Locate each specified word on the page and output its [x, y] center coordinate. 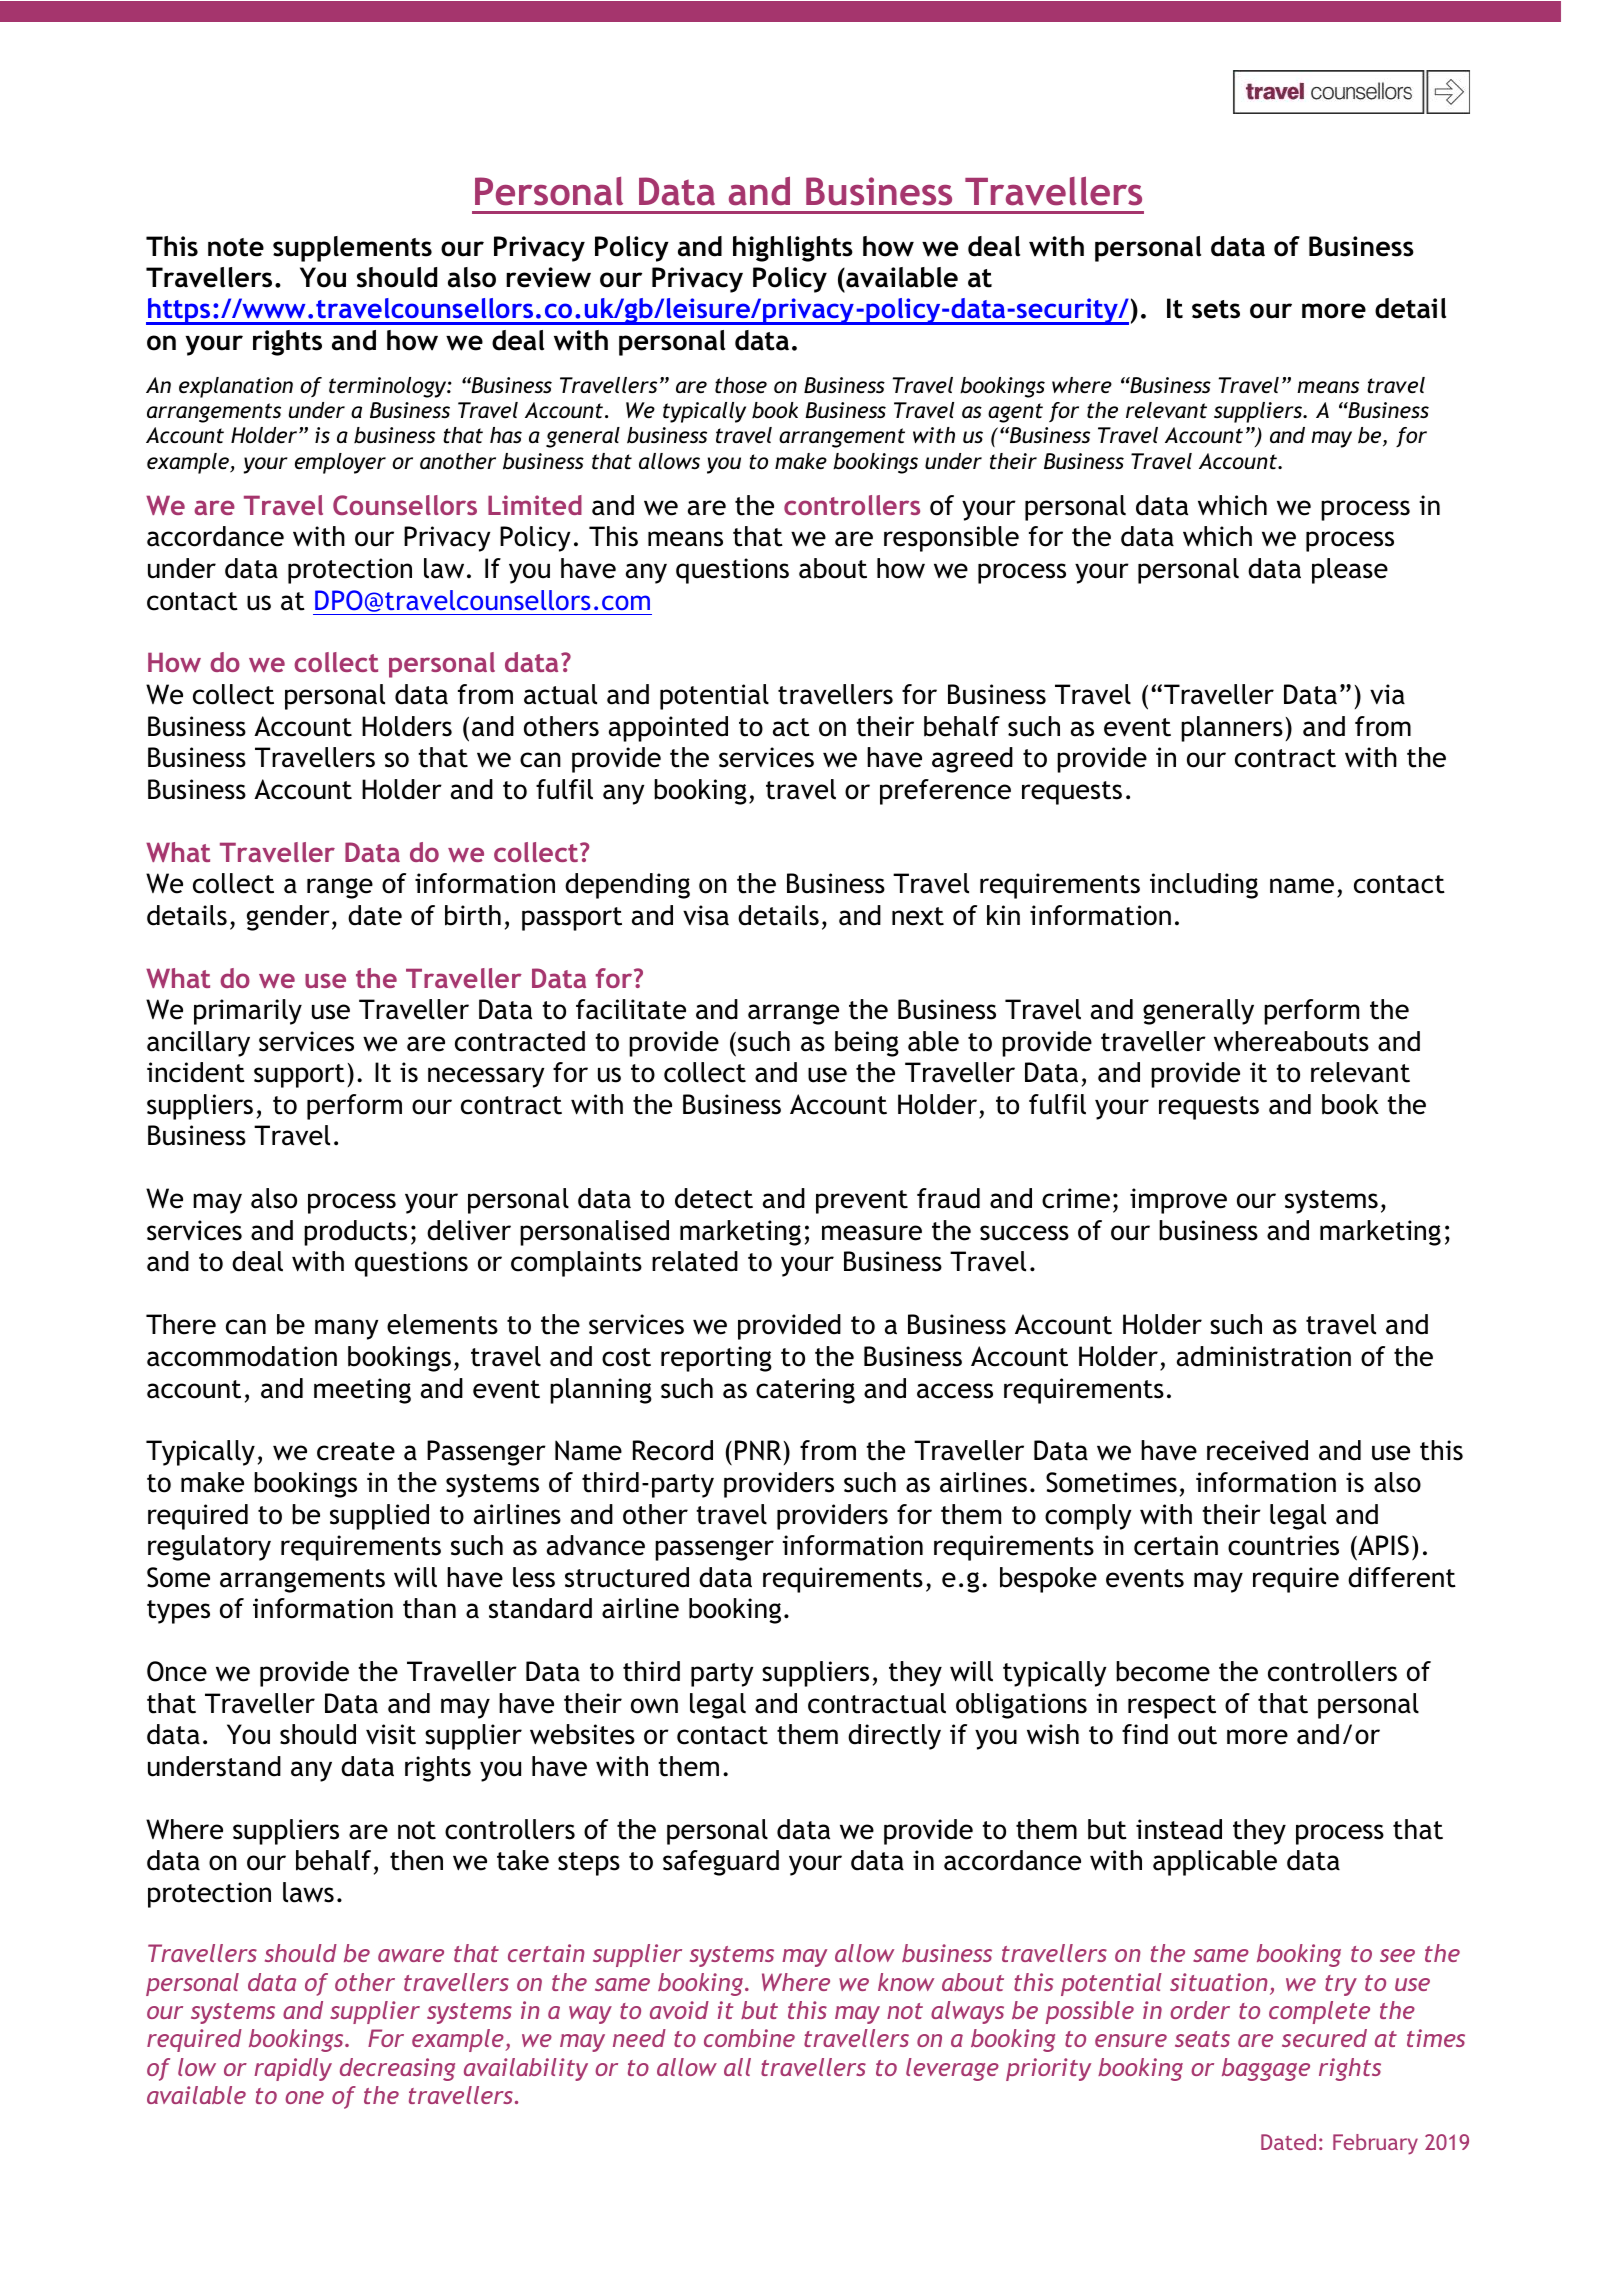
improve [1178, 1201]
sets [1216, 309]
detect [714, 1198]
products [355, 1233]
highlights [793, 249]
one [304, 2097]
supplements [352, 249]
